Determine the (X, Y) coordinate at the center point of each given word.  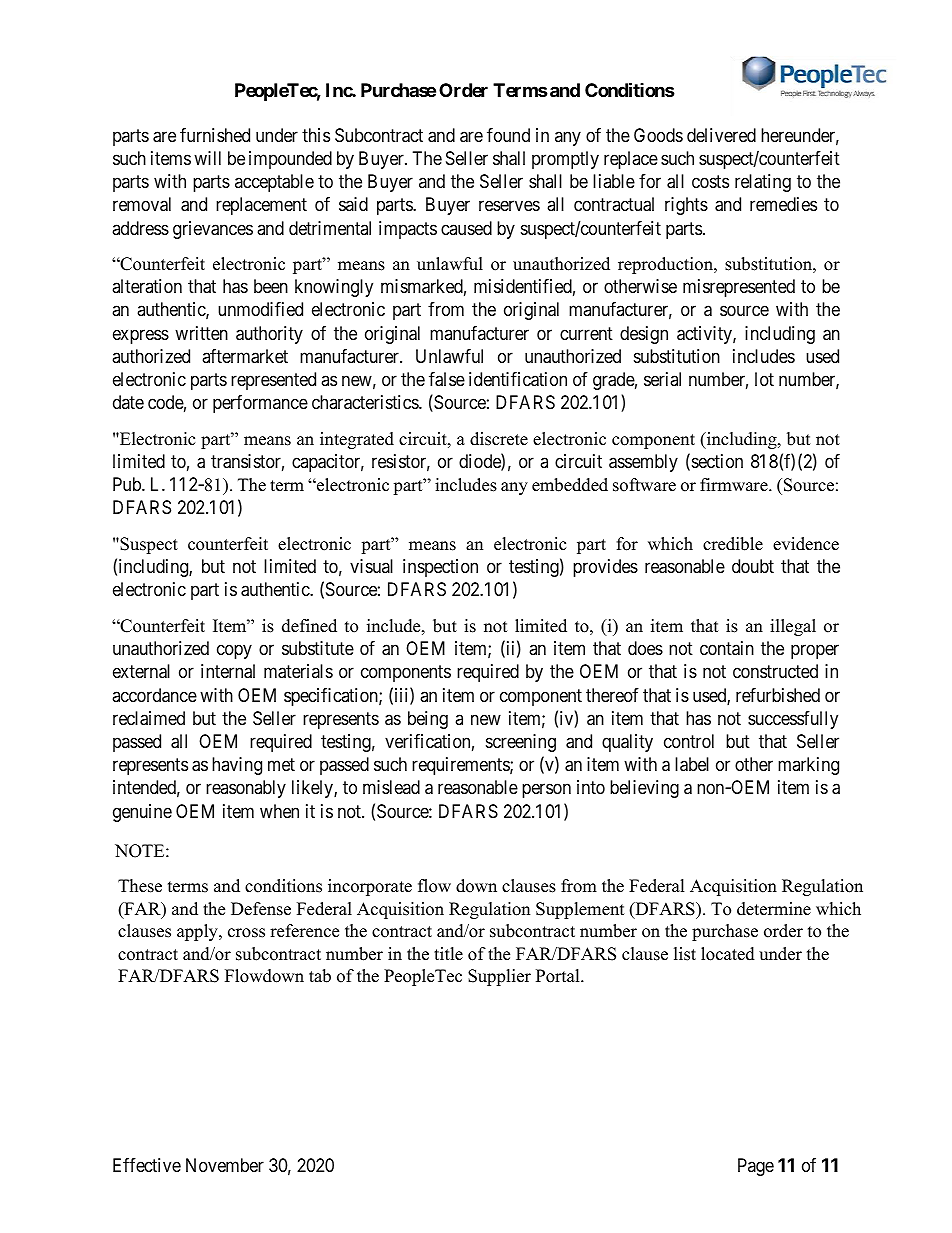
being (428, 720)
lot (764, 379)
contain (727, 648)
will (207, 158)
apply (198, 932)
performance (260, 404)
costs (710, 181)
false (447, 379)
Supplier (499, 977)
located (728, 954)
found (508, 135)
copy (234, 652)
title (448, 954)
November (225, 1165)
